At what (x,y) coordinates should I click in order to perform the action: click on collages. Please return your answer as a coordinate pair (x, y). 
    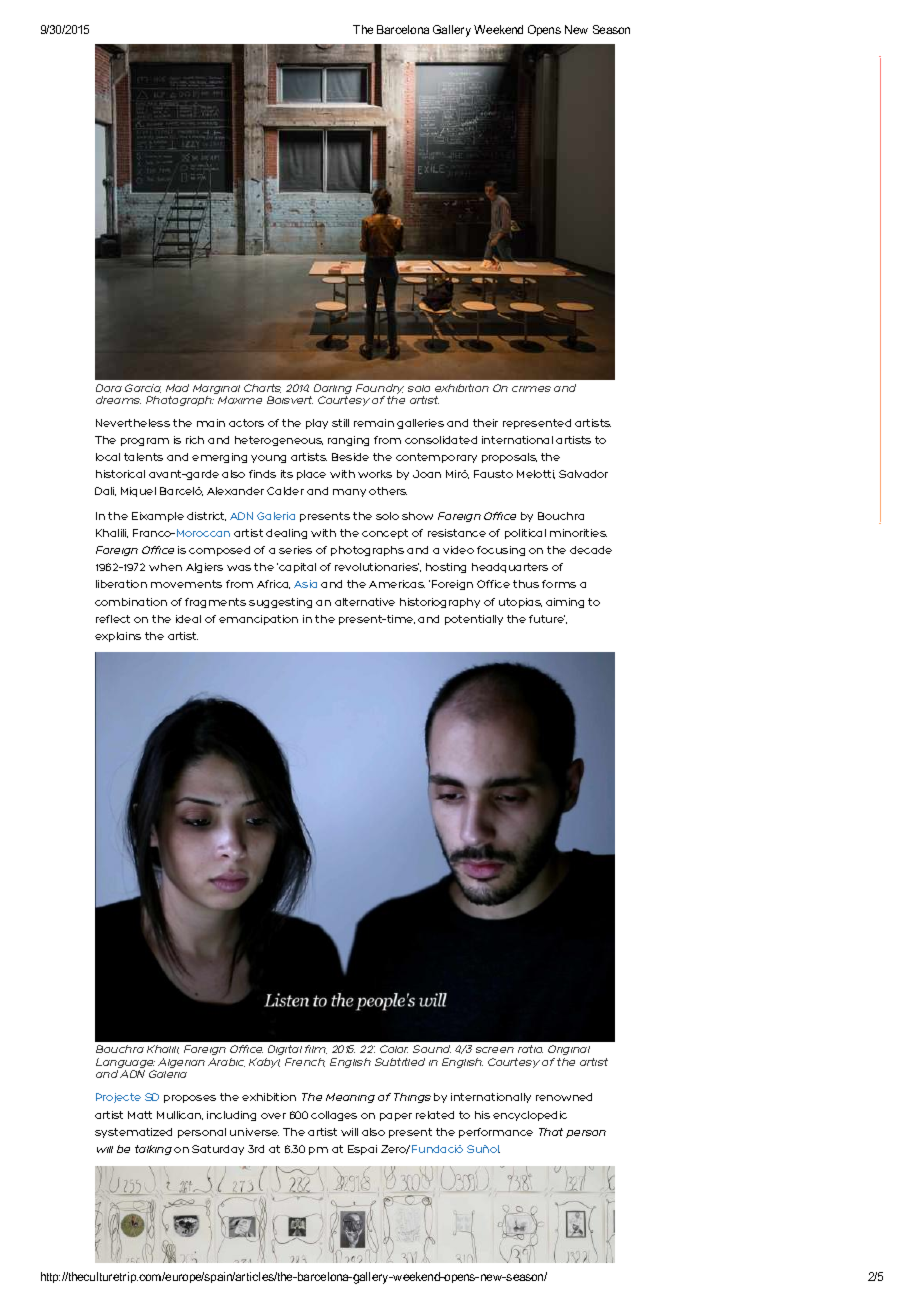
    Looking at the image, I should click on (334, 1116).
